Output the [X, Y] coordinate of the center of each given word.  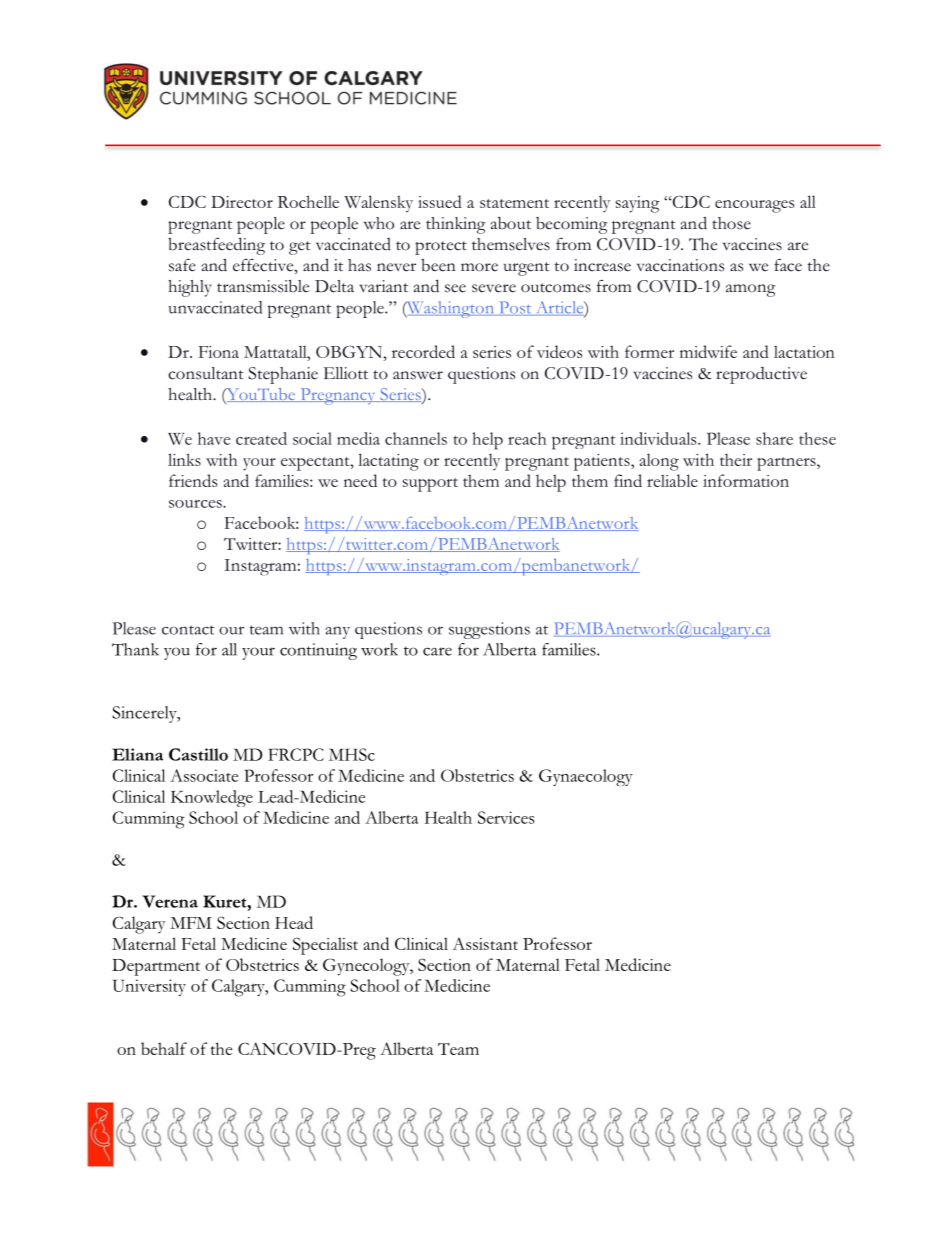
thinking [455, 225]
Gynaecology [586, 777]
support [430, 485]
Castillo [198, 754]
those [731, 223]
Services [506, 817]
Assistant [485, 943]
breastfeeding [216, 246]
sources [196, 504]
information [746, 480]
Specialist [325, 946]
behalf [164, 1048]
